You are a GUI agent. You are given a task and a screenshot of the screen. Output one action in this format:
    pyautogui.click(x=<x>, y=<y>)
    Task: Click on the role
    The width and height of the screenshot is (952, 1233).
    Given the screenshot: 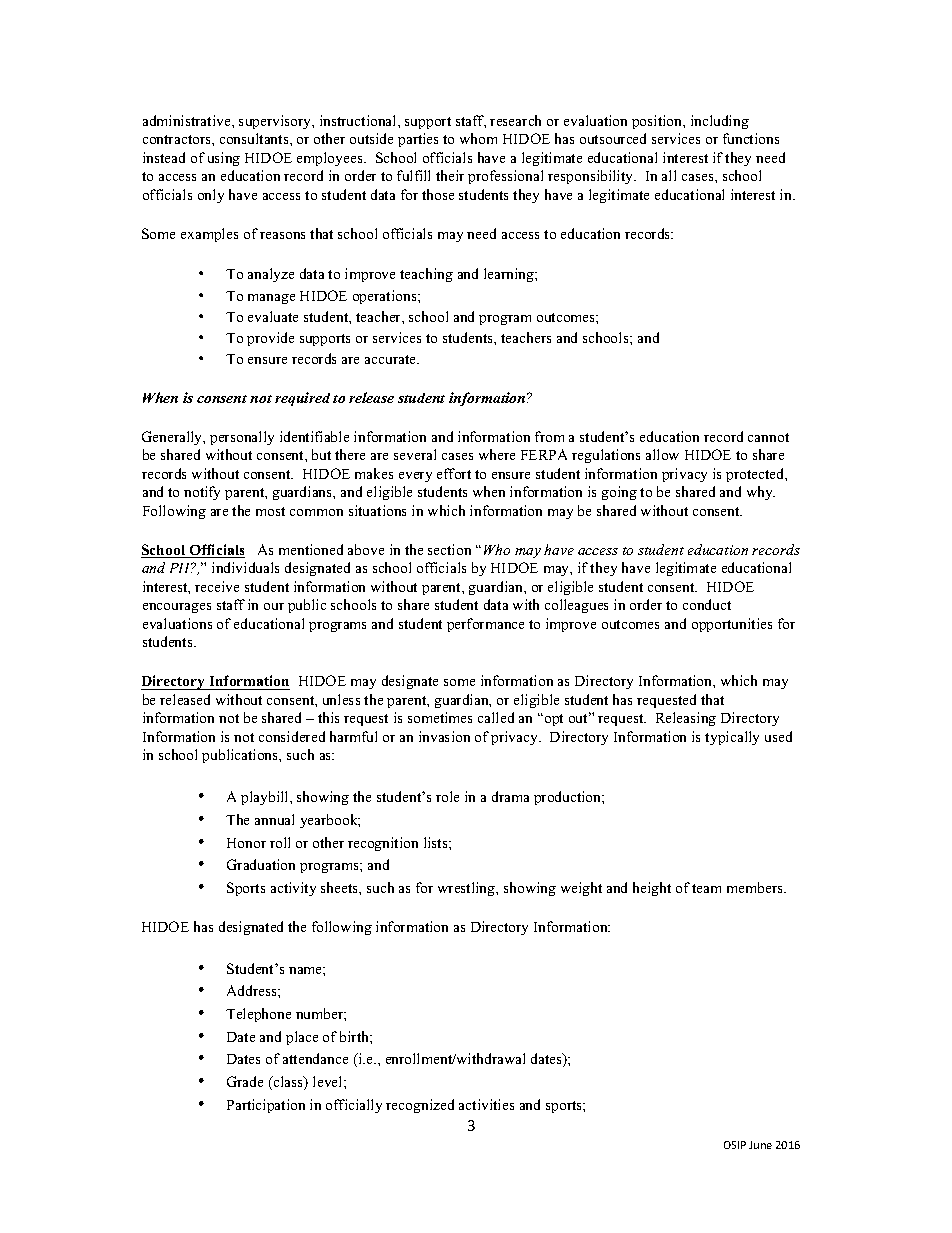 What is the action you would take?
    pyautogui.click(x=447, y=796)
